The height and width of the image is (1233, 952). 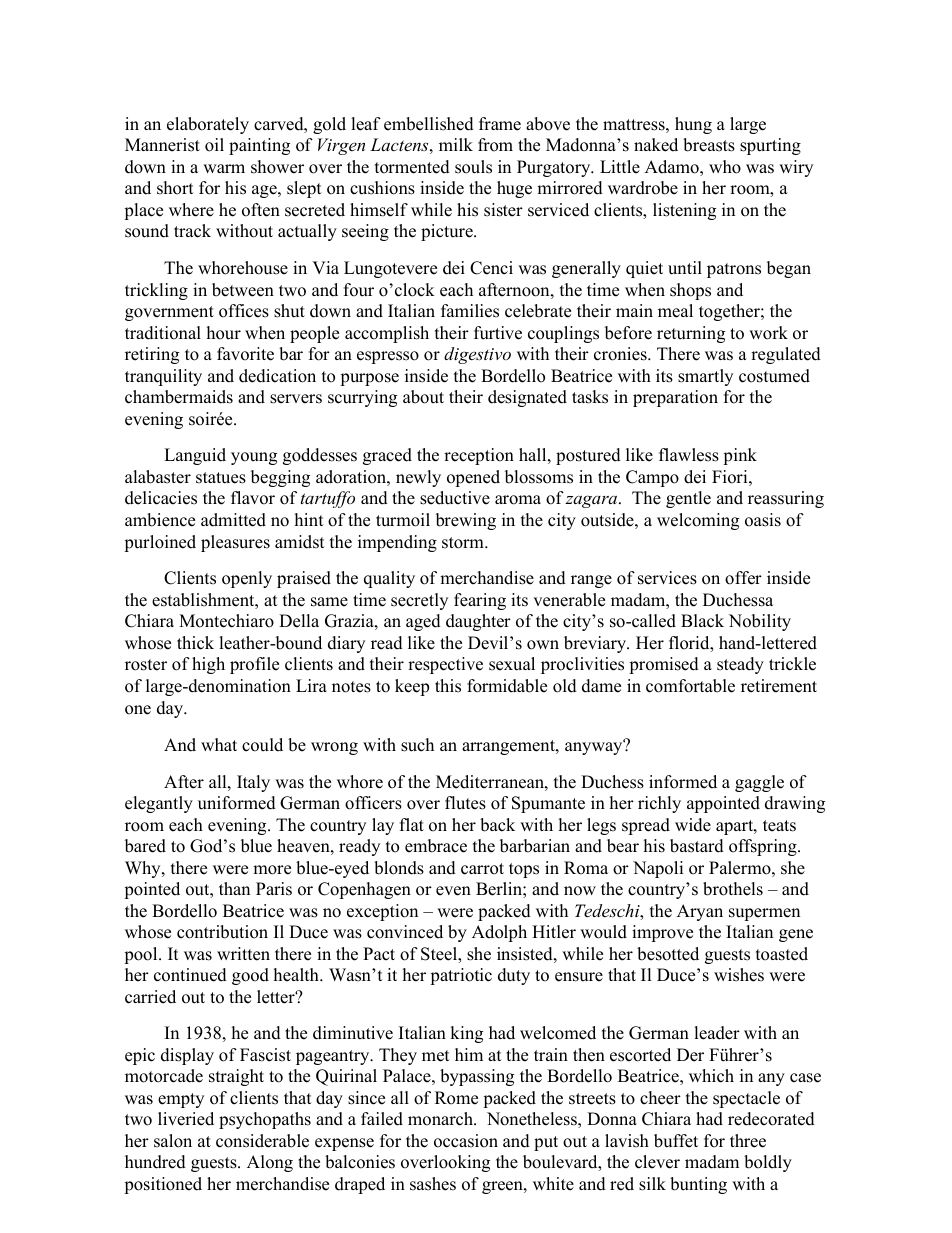 I want to click on gaggle, so click(x=759, y=783).
